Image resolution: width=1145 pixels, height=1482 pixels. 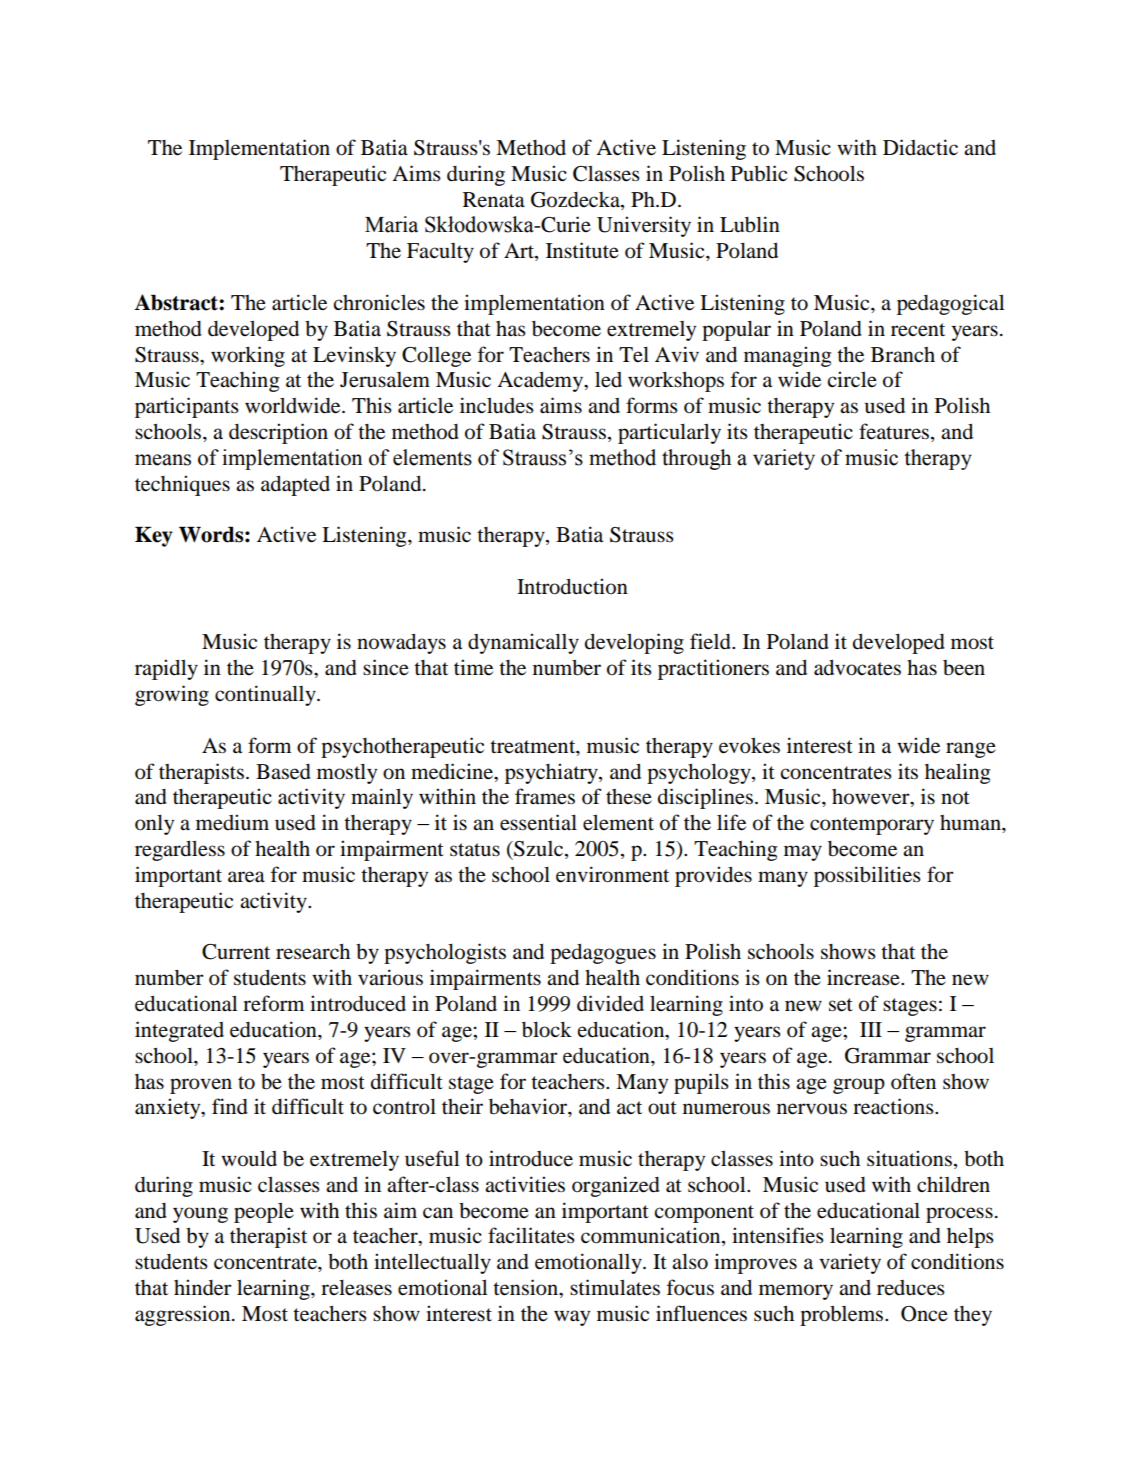 What do you see at coordinates (920, 147) in the screenshot?
I see `Didactic` at bounding box center [920, 147].
